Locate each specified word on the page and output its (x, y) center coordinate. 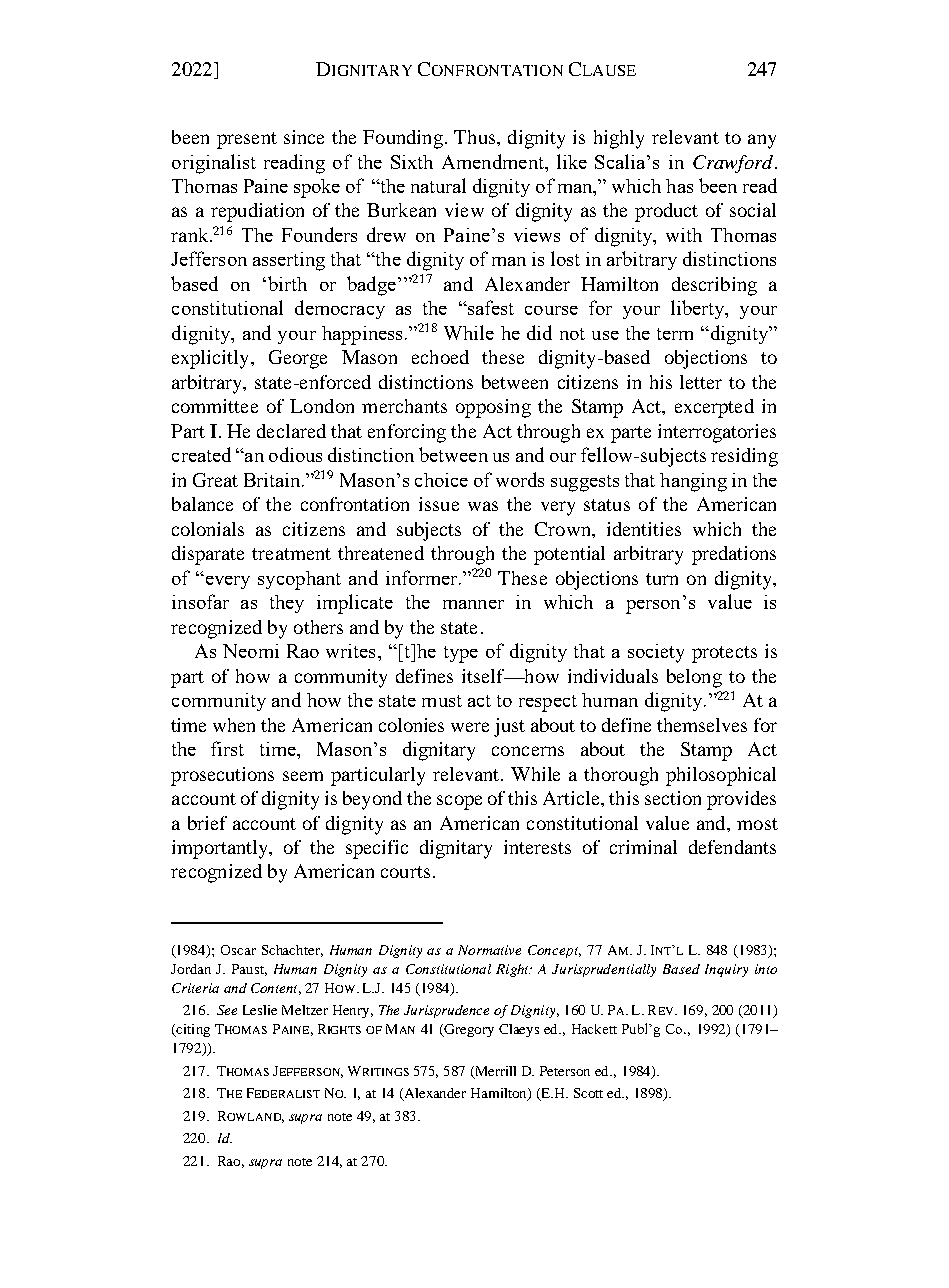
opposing (493, 408)
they (287, 604)
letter (701, 382)
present (247, 140)
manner (473, 604)
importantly (221, 849)
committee (215, 406)
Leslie (260, 1010)
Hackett (594, 1029)
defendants (732, 847)
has (679, 186)
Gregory (468, 1030)
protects (724, 654)
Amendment (494, 161)
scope (459, 802)
